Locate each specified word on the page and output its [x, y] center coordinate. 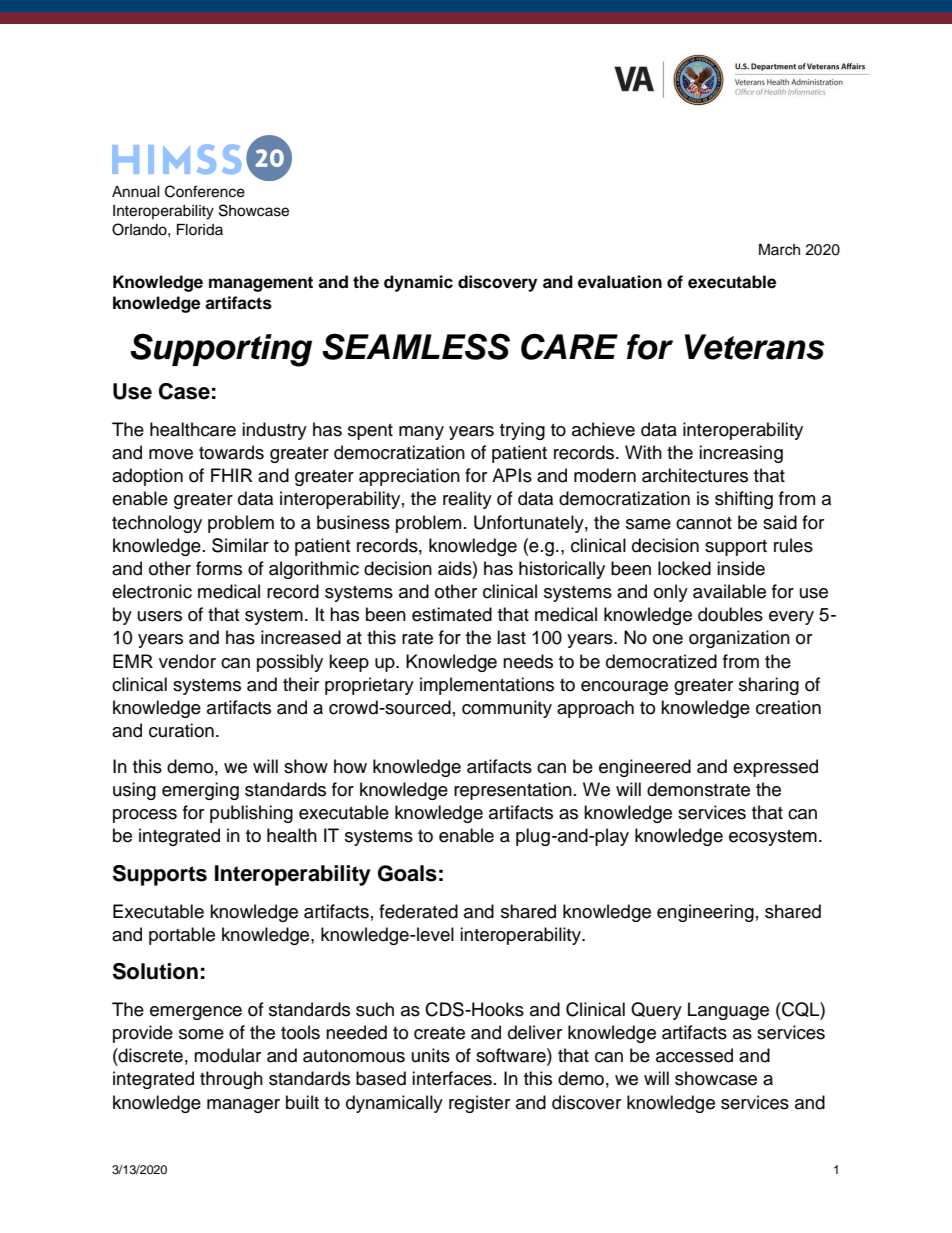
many [421, 433]
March [779, 250]
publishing [251, 814]
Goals [407, 873]
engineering [705, 913]
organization [739, 639]
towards [231, 452]
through [231, 1080]
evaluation [620, 282]
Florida [200, 229]
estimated [452, 614]
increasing [741, 454]
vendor [187, 661]
